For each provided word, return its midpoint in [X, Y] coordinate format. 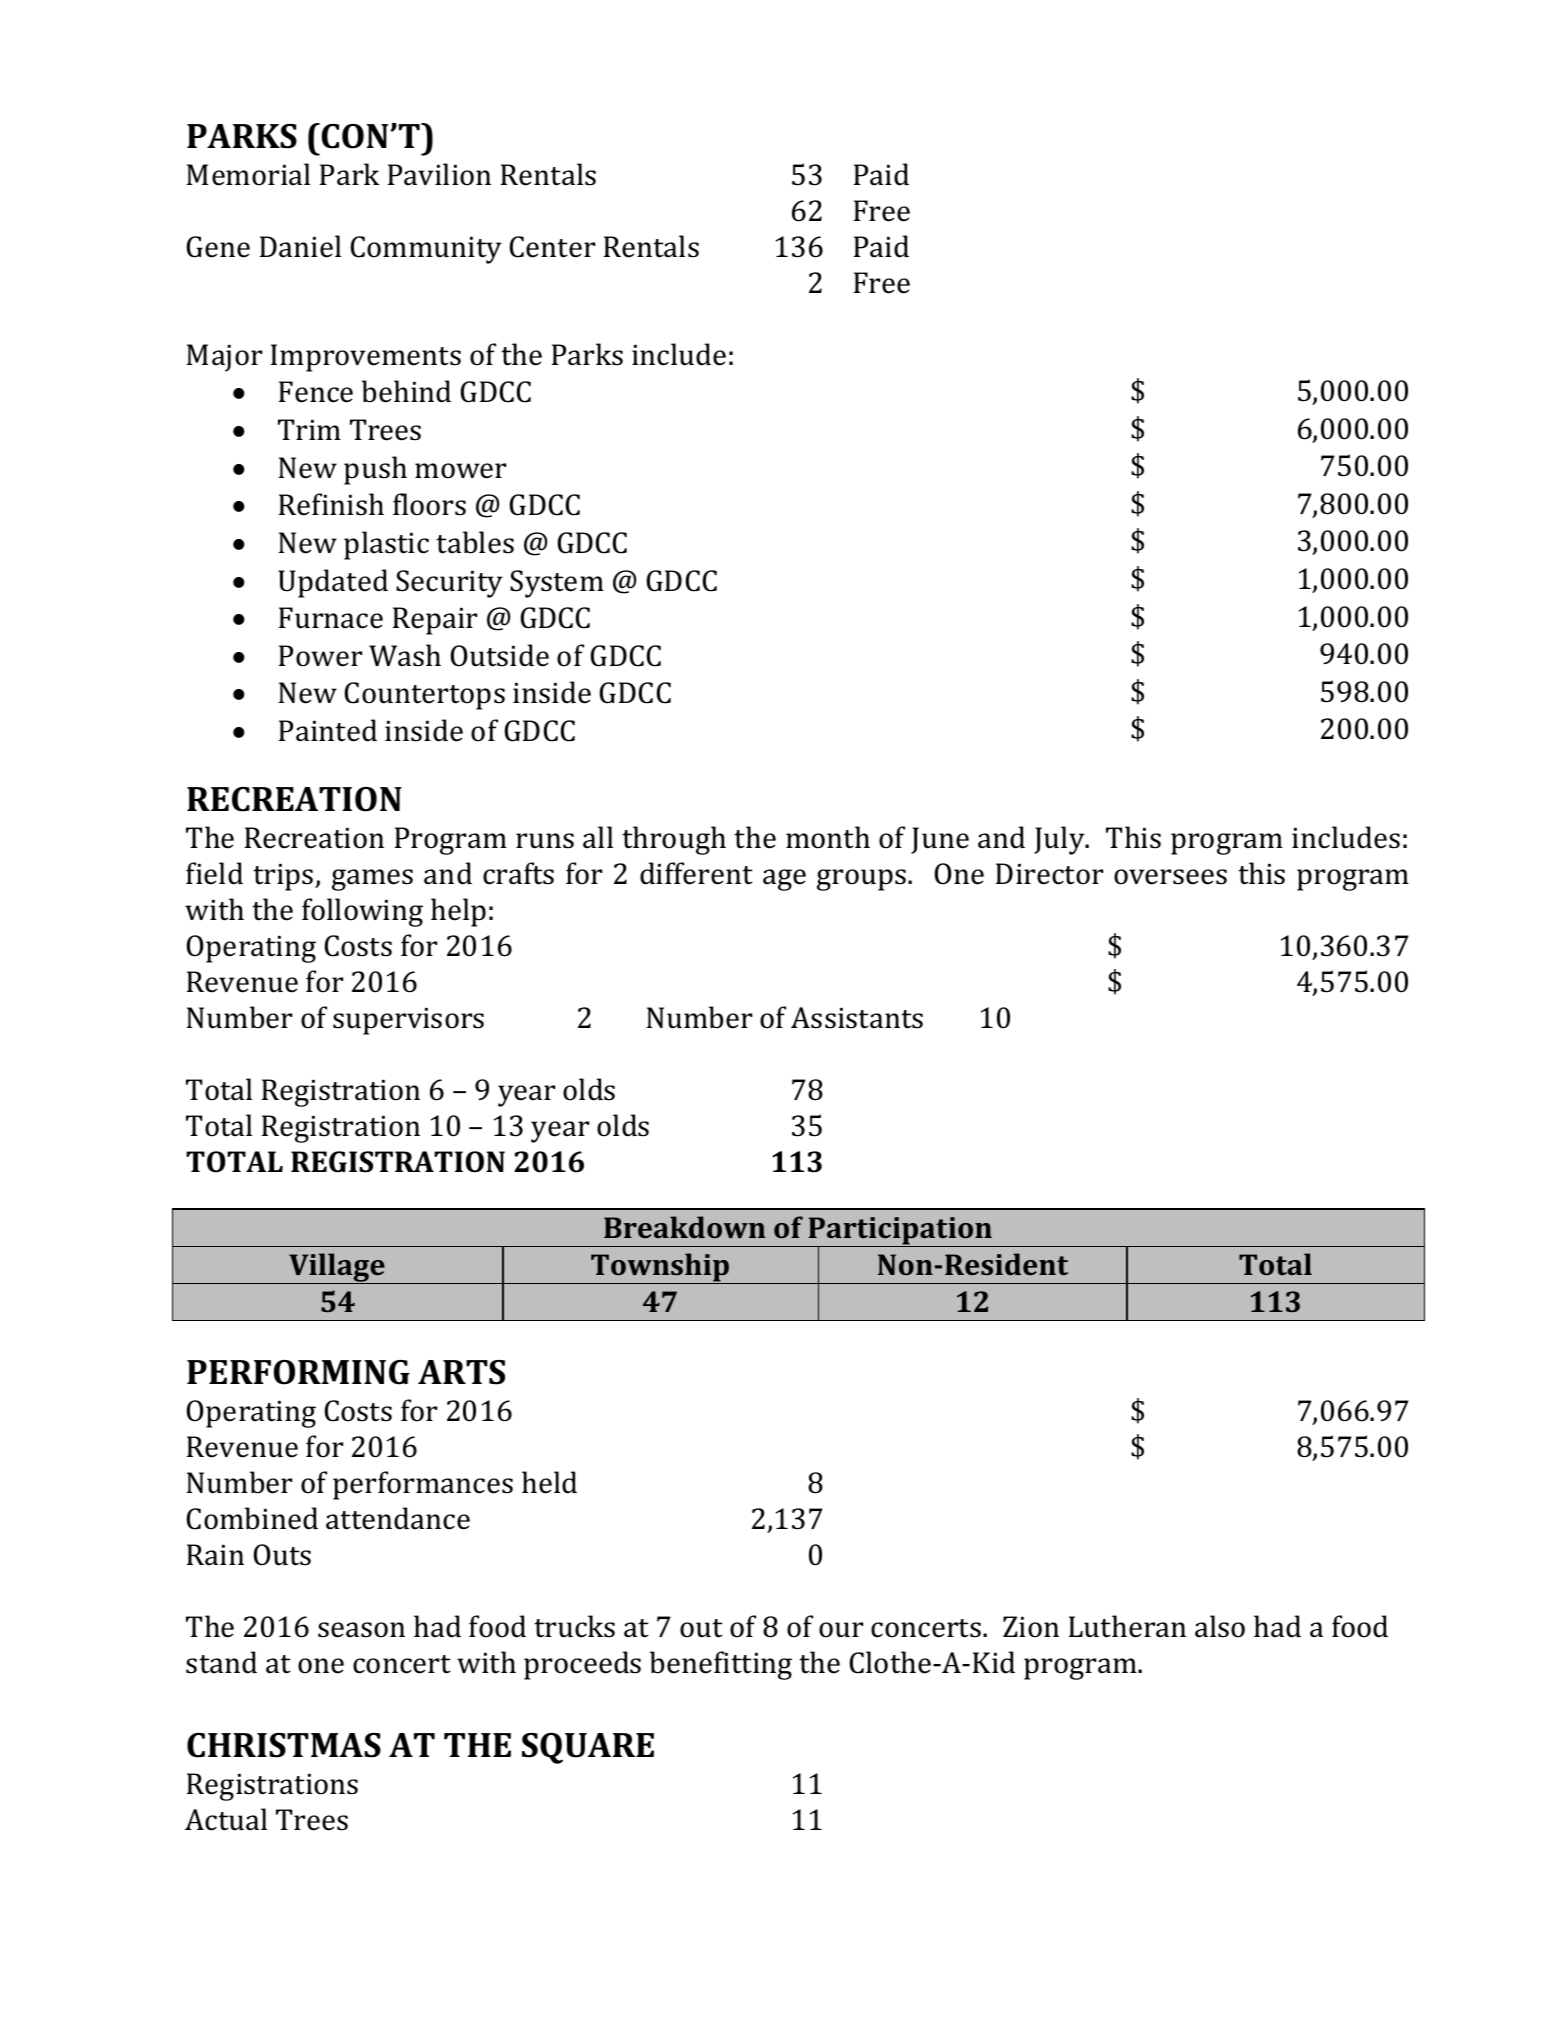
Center [552, 247]
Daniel [300, 246]
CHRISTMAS [284, 1745]
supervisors [408, 1021]
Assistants [857, 1018]
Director [1049, 874]
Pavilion [439, 174]
